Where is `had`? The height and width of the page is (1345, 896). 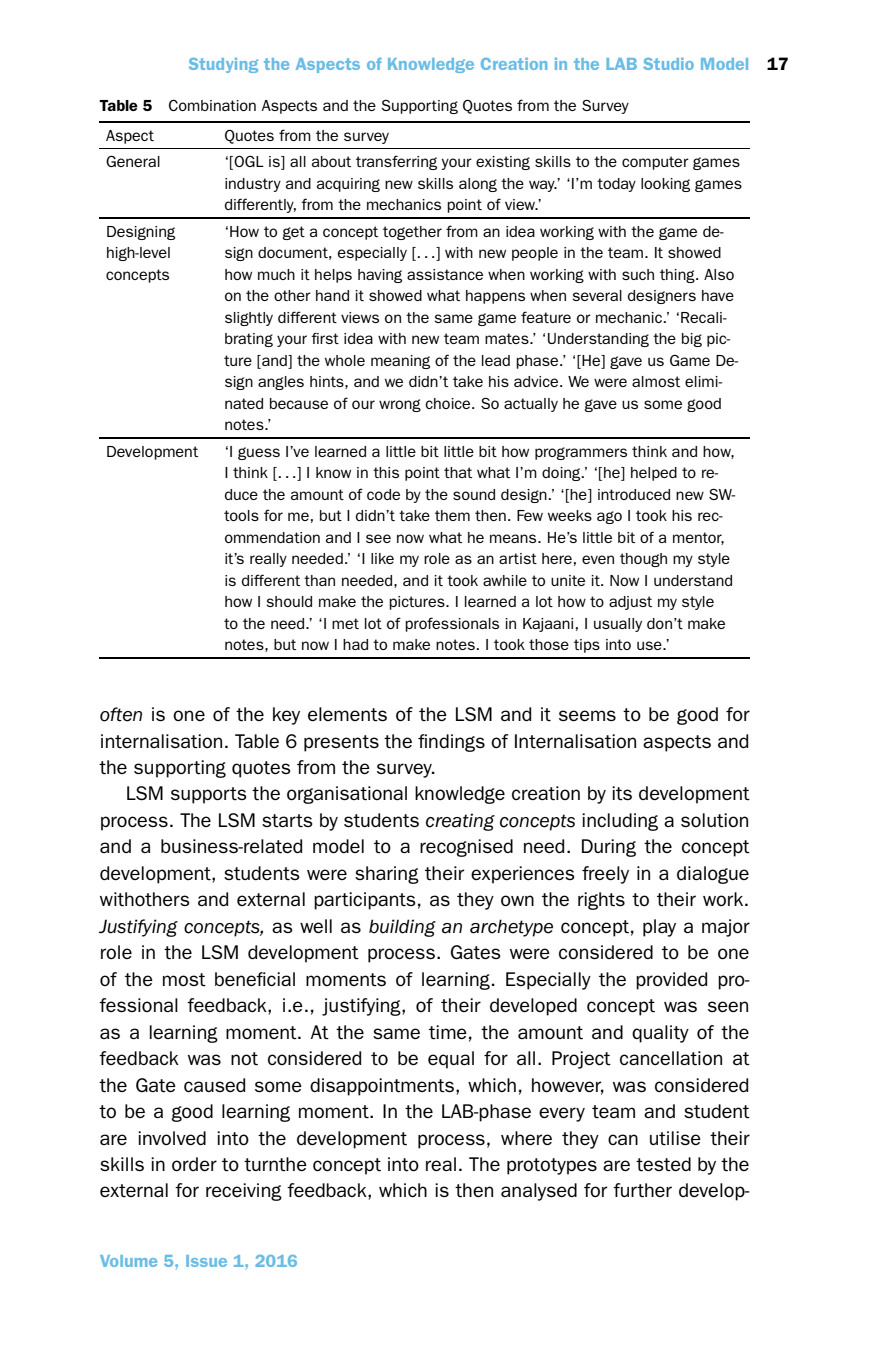
had is located at coordinates (355, 644).
